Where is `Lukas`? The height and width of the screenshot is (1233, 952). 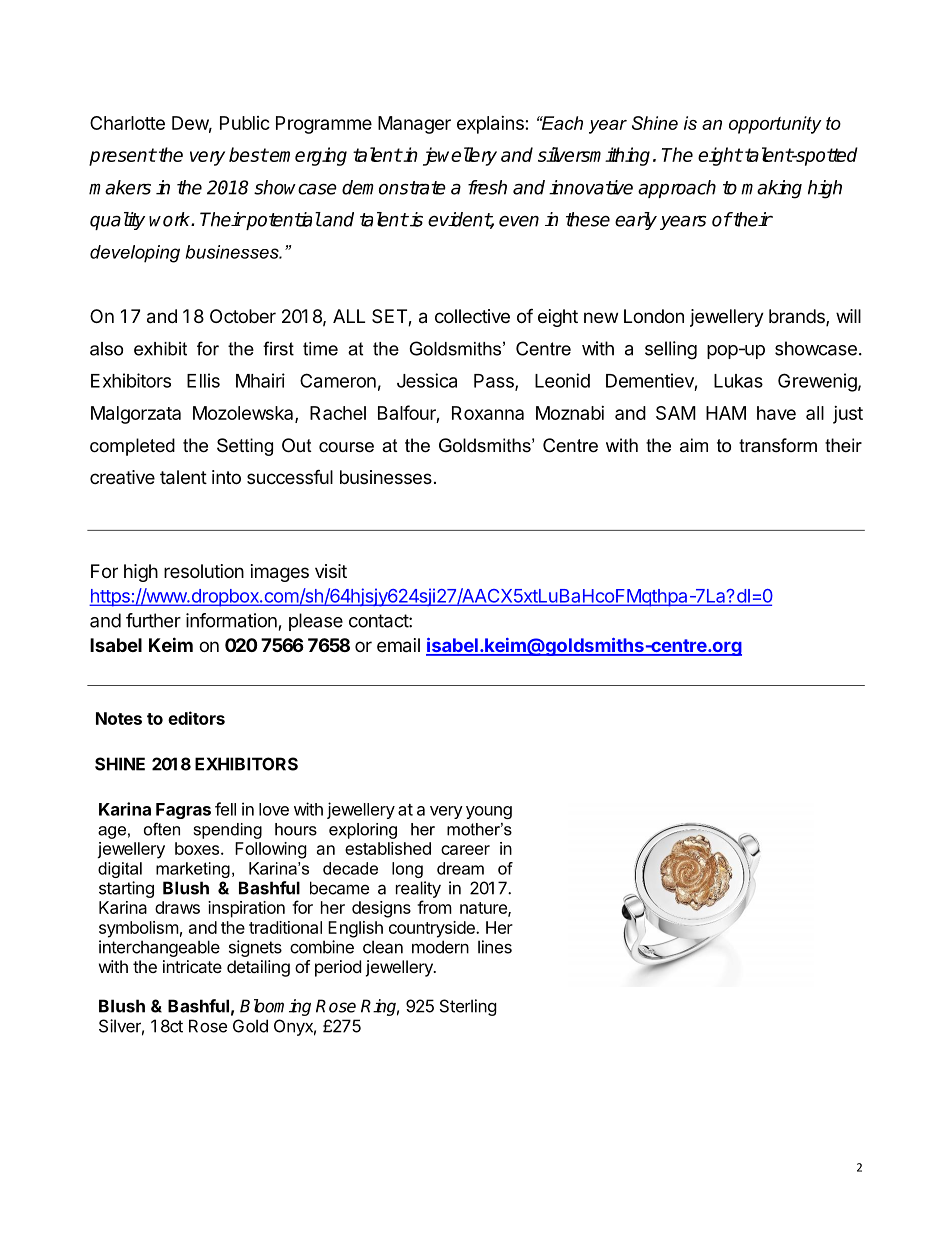 Lukas is located at coordinates (738, 381).
